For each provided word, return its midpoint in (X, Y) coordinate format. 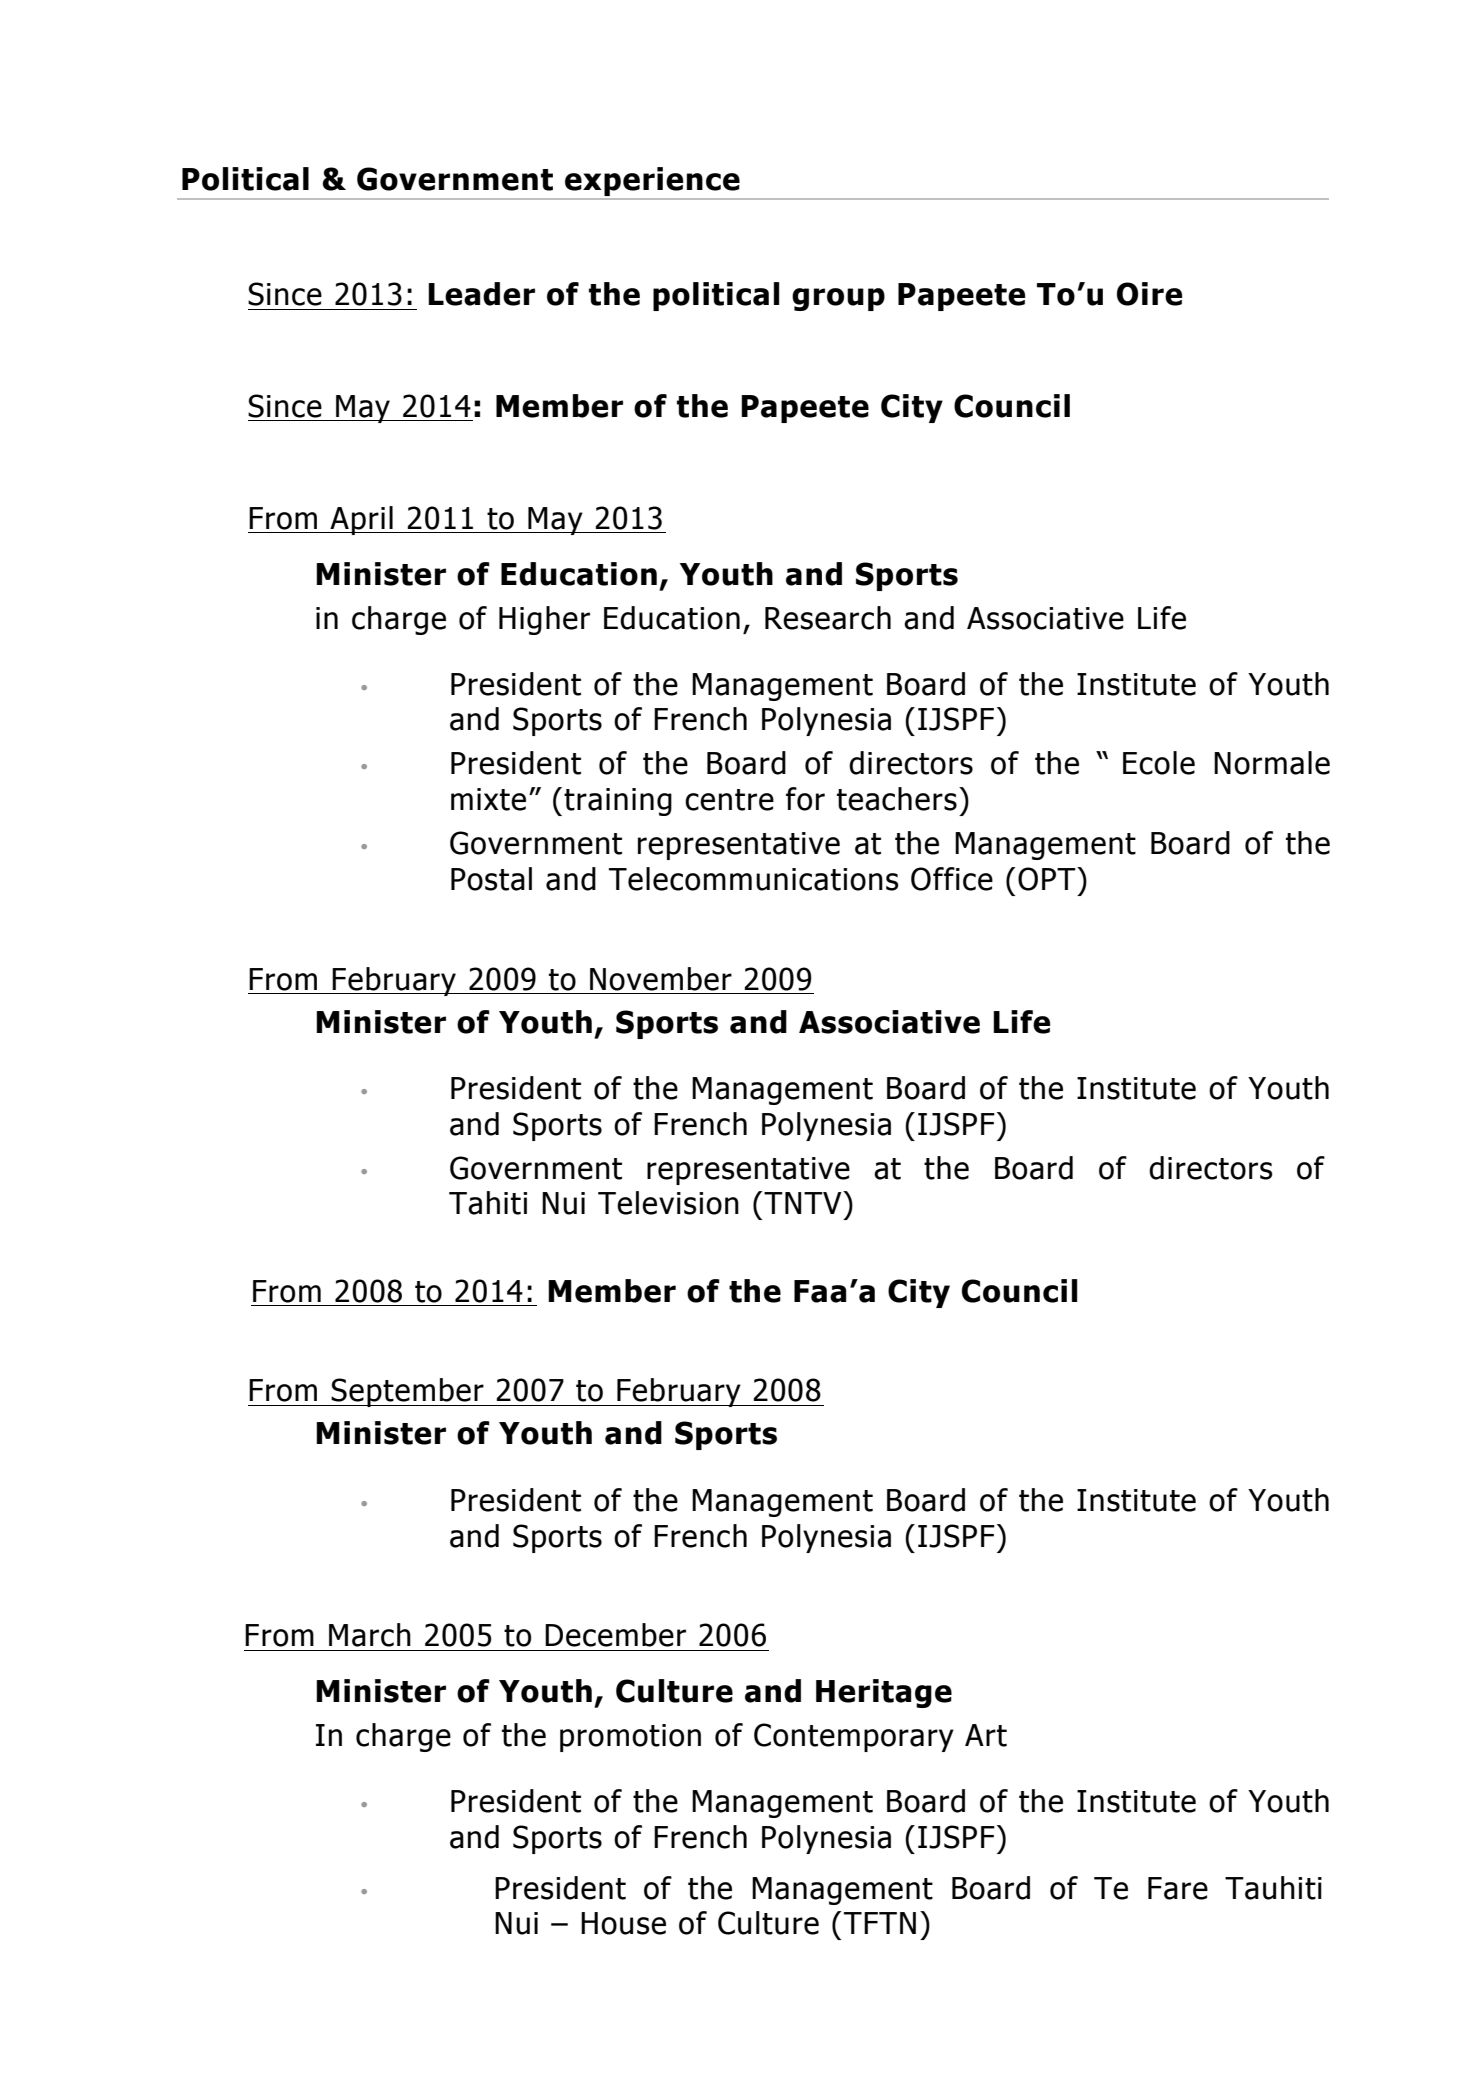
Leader (481, 294)
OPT (1048, 879)
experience (652, 181)
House (623, 1923)
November (661, 979)
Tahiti (488, 1203)
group (838, 299)
